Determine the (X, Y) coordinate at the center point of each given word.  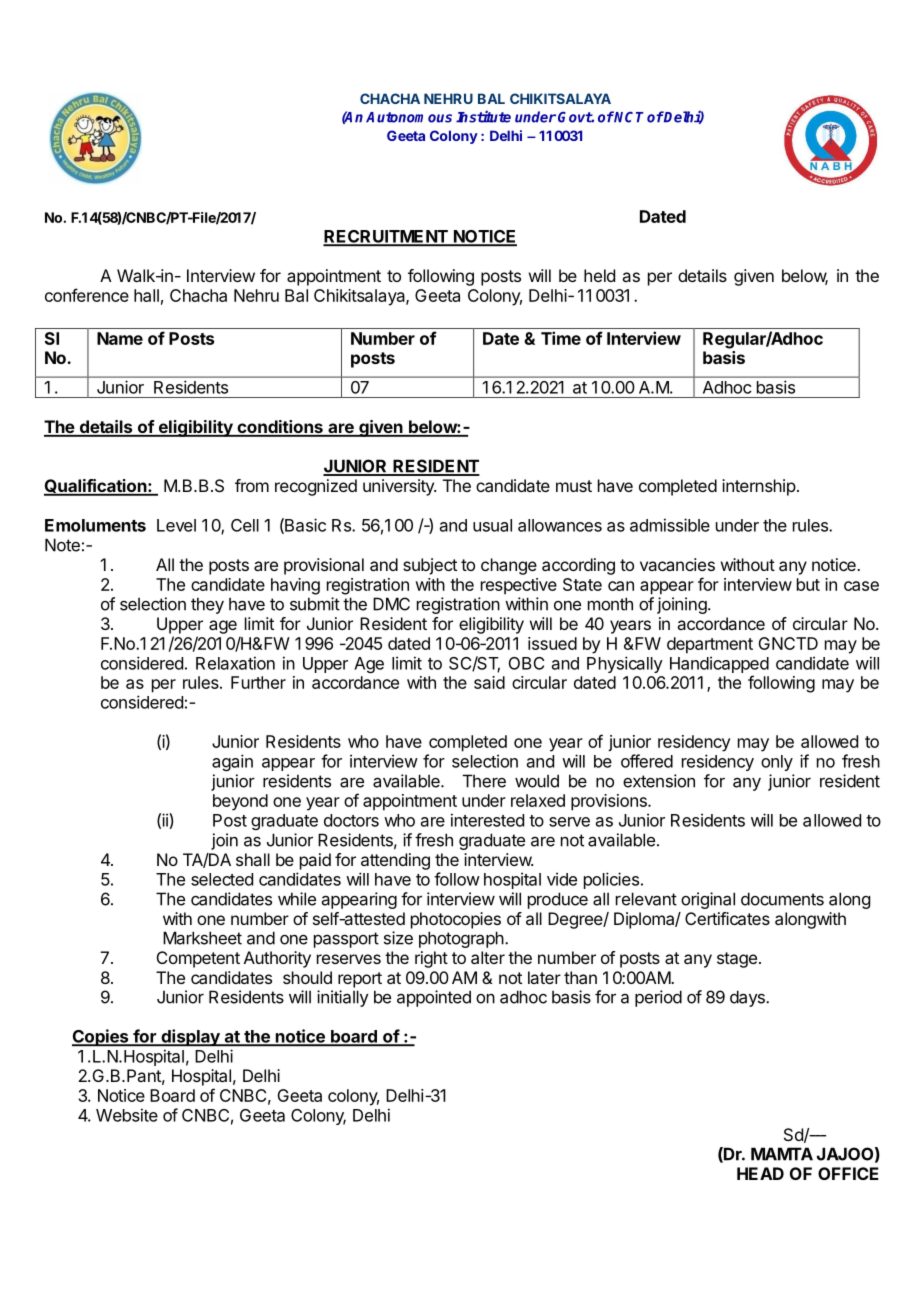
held (599, 275)
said (489, 682)
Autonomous (409, 117)
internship (759, 487)
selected (222, 879)
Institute (483, 116)
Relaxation (235, 663)
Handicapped (719, 664)
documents (782, 899)
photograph (461, 939)
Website (127, 1115)
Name (120, 338)
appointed (434, 998)
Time (561, 338)
